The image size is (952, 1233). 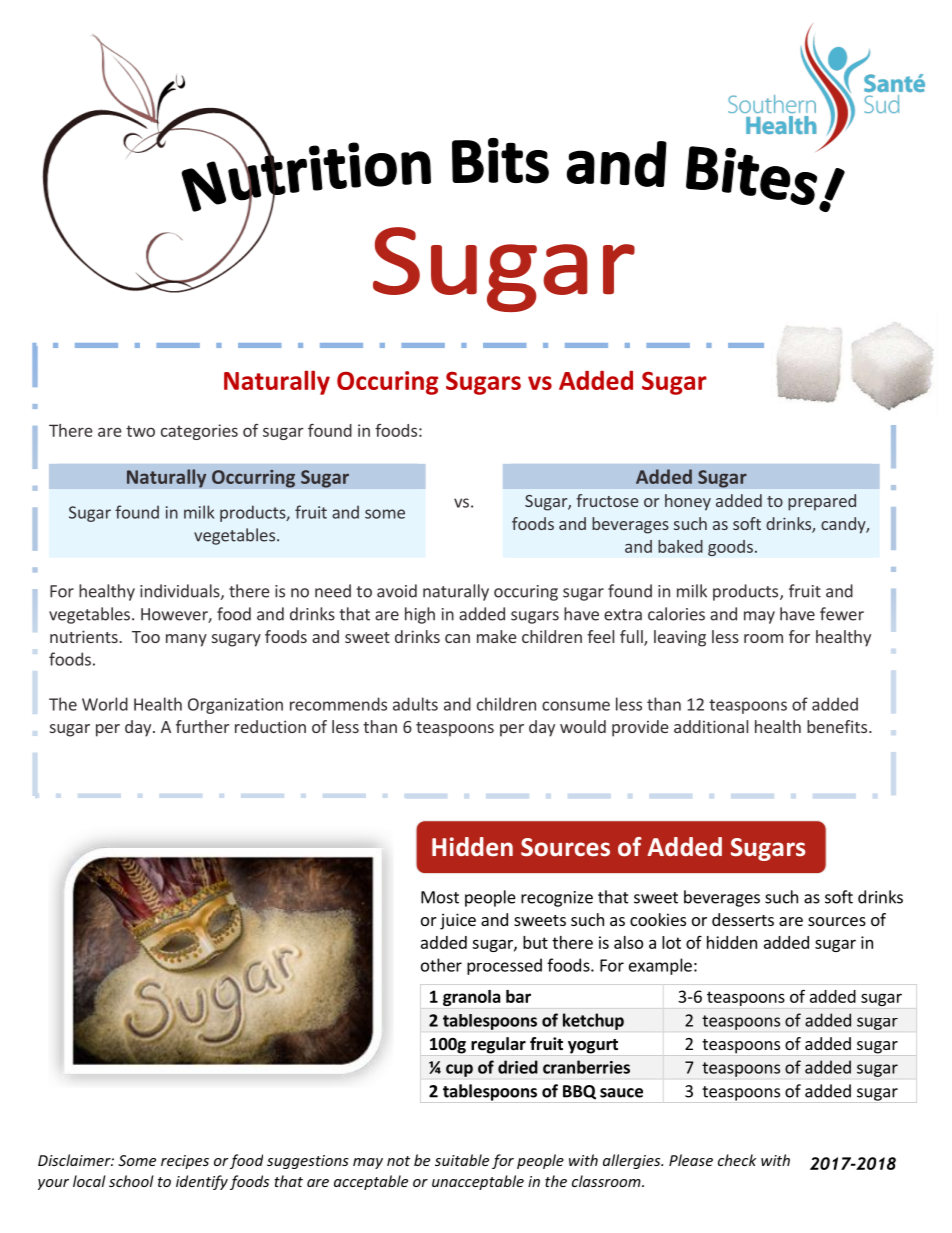 I want to click on recipes, so click(x=185, y=1162).
